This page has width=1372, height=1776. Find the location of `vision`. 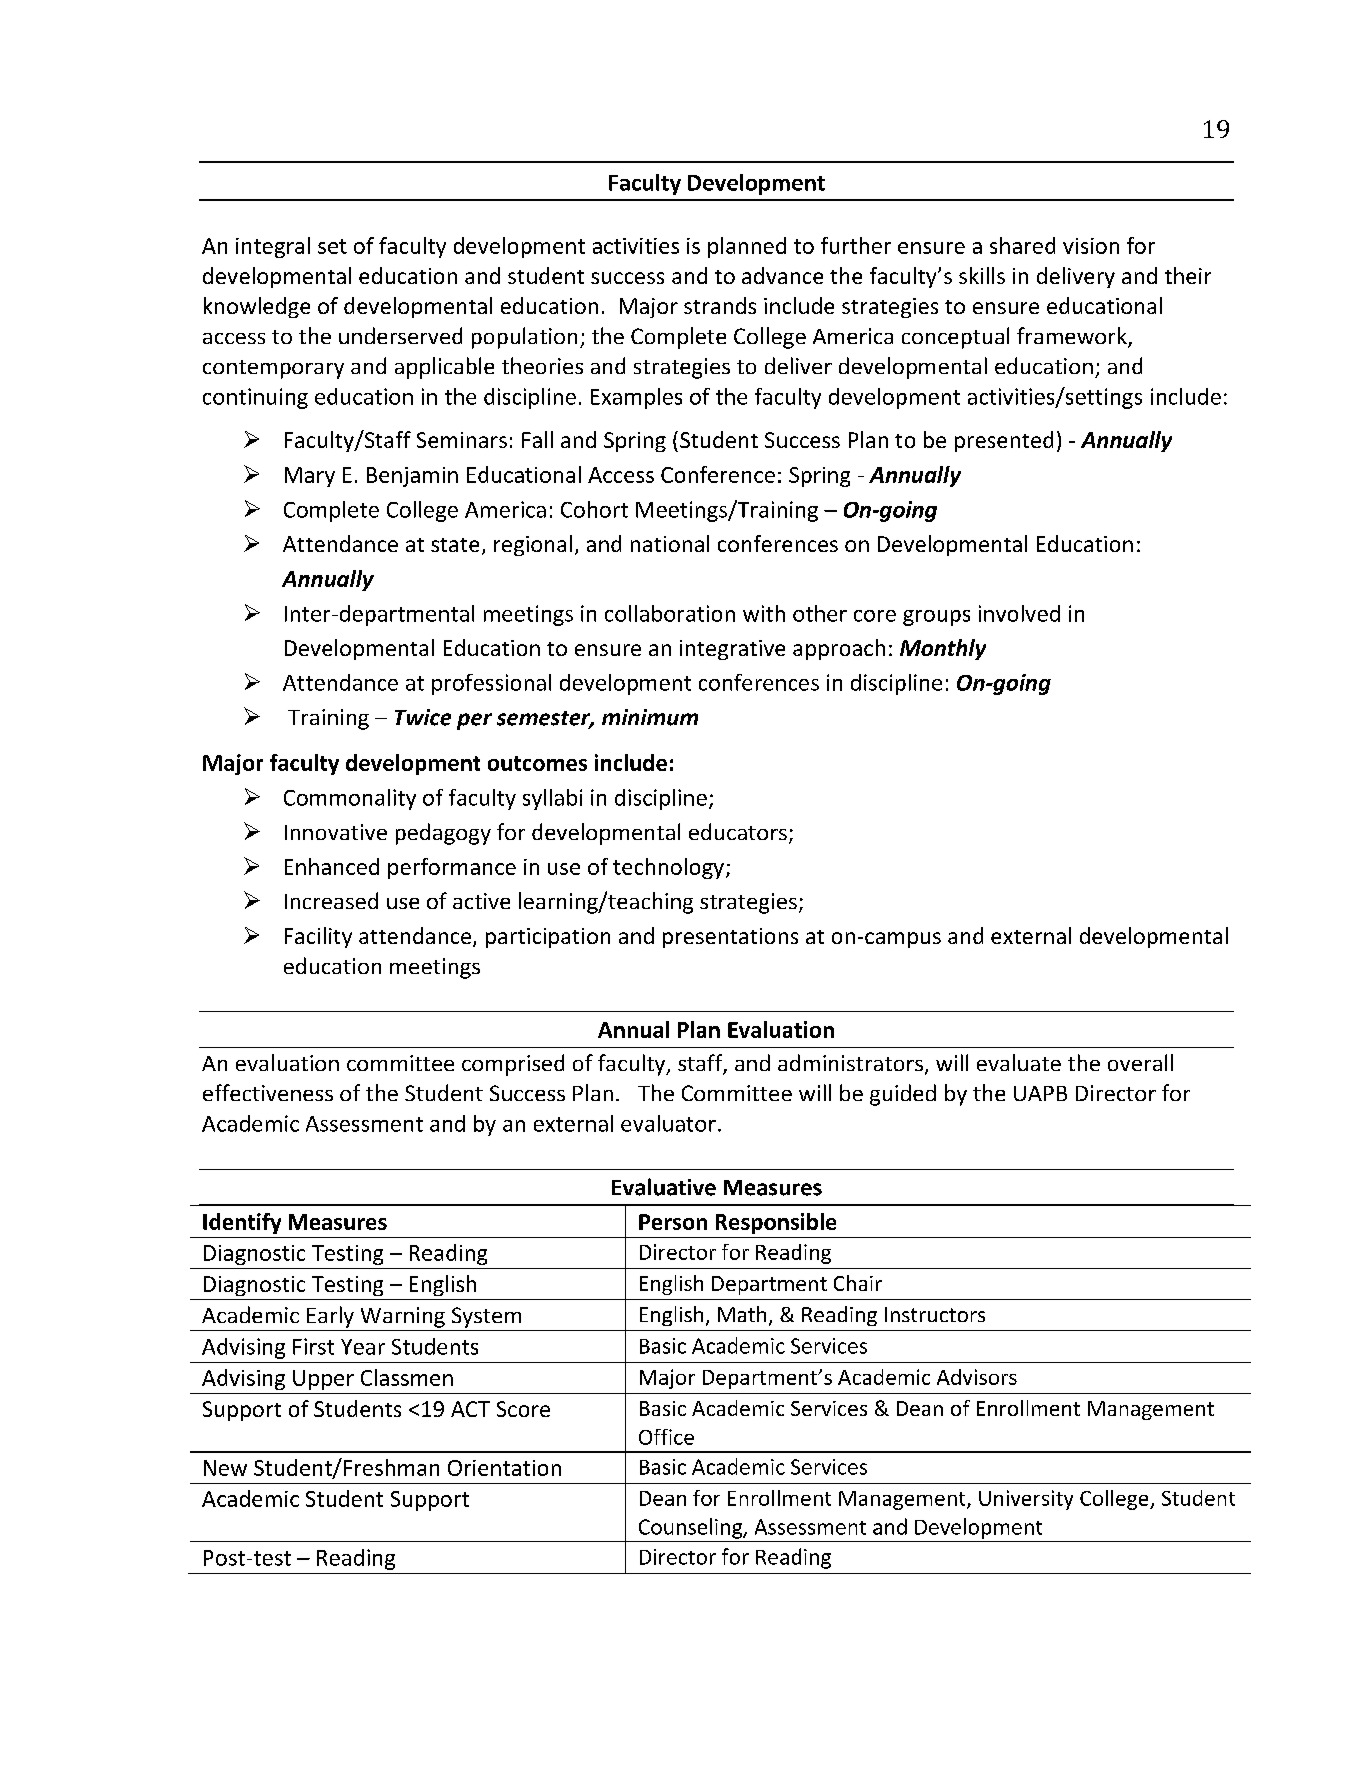

vision is located at coordinates (1091, 246).
